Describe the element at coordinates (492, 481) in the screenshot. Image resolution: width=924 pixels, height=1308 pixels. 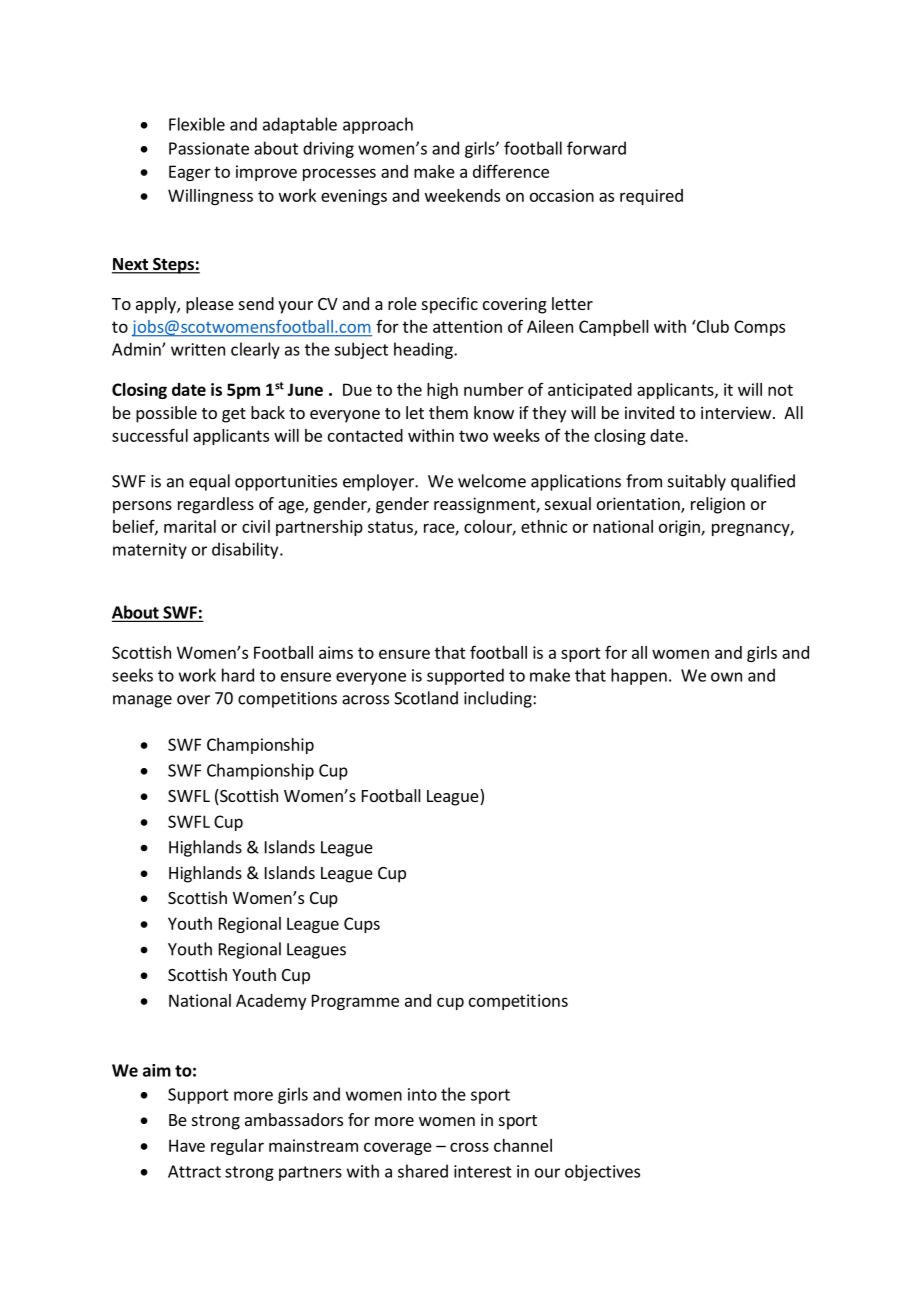
I see `welcome` at that location.
